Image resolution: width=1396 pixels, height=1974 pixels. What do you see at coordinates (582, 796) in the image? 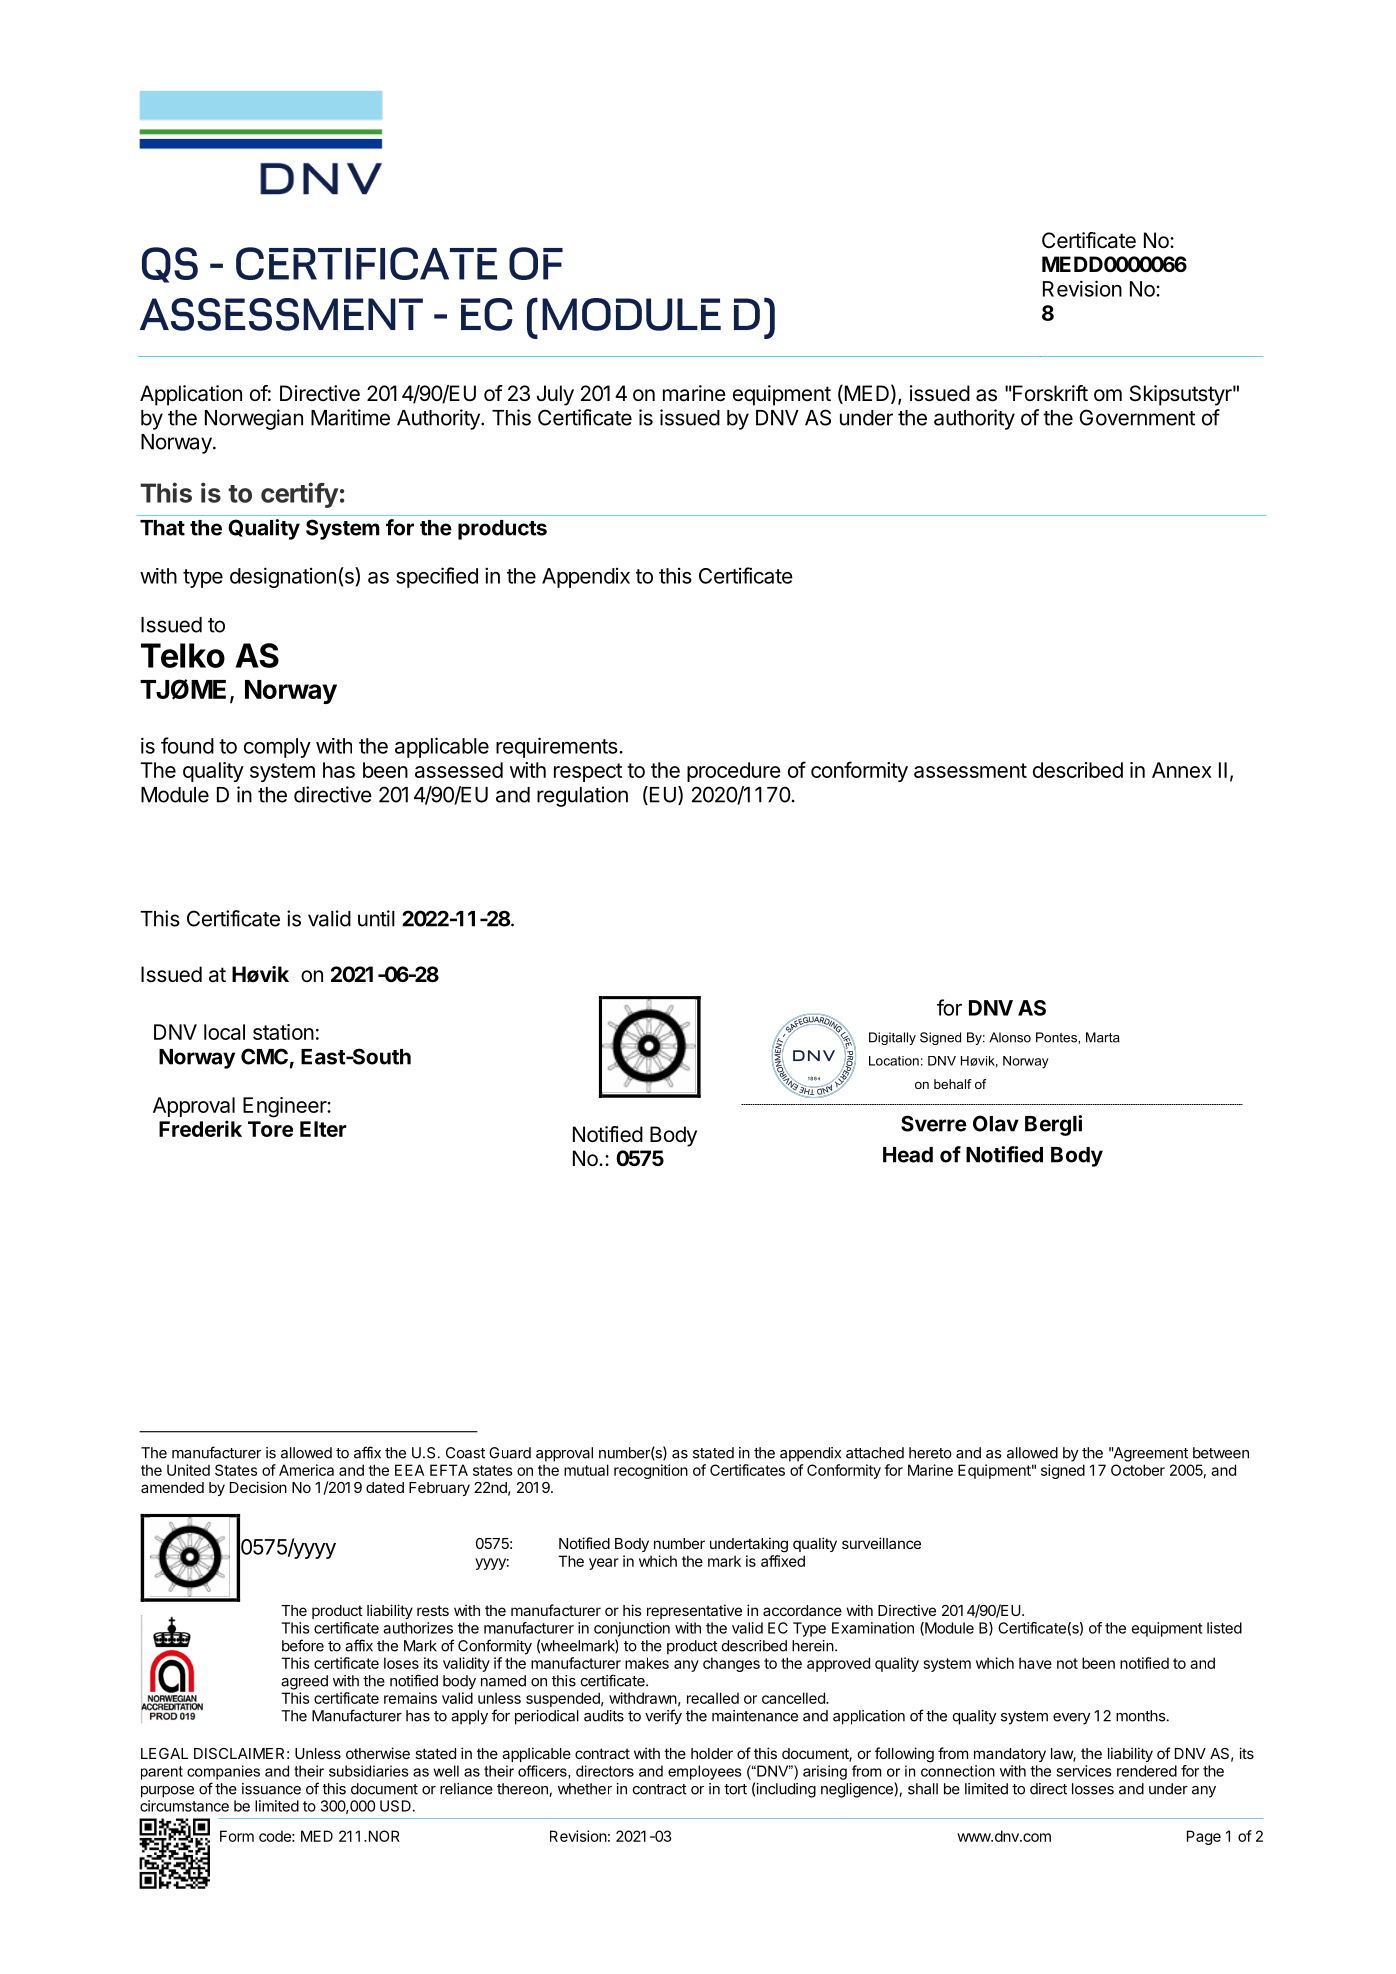
I see `regulation` at bounding box center [582, 796].
